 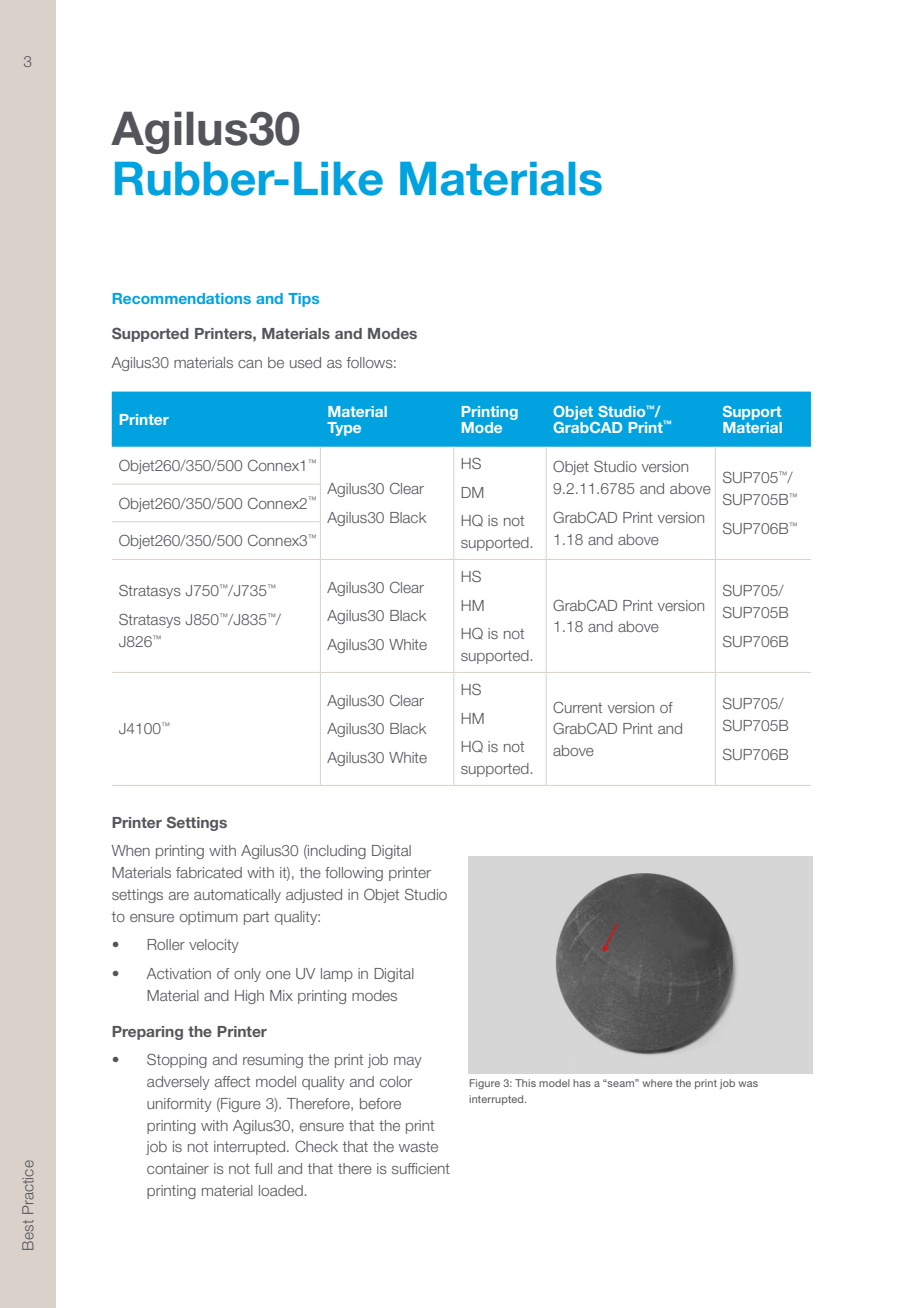 What do you see at coordinates (178, 1168) in the screenshot?
I see `container` at bounding box center [178, 1168].
